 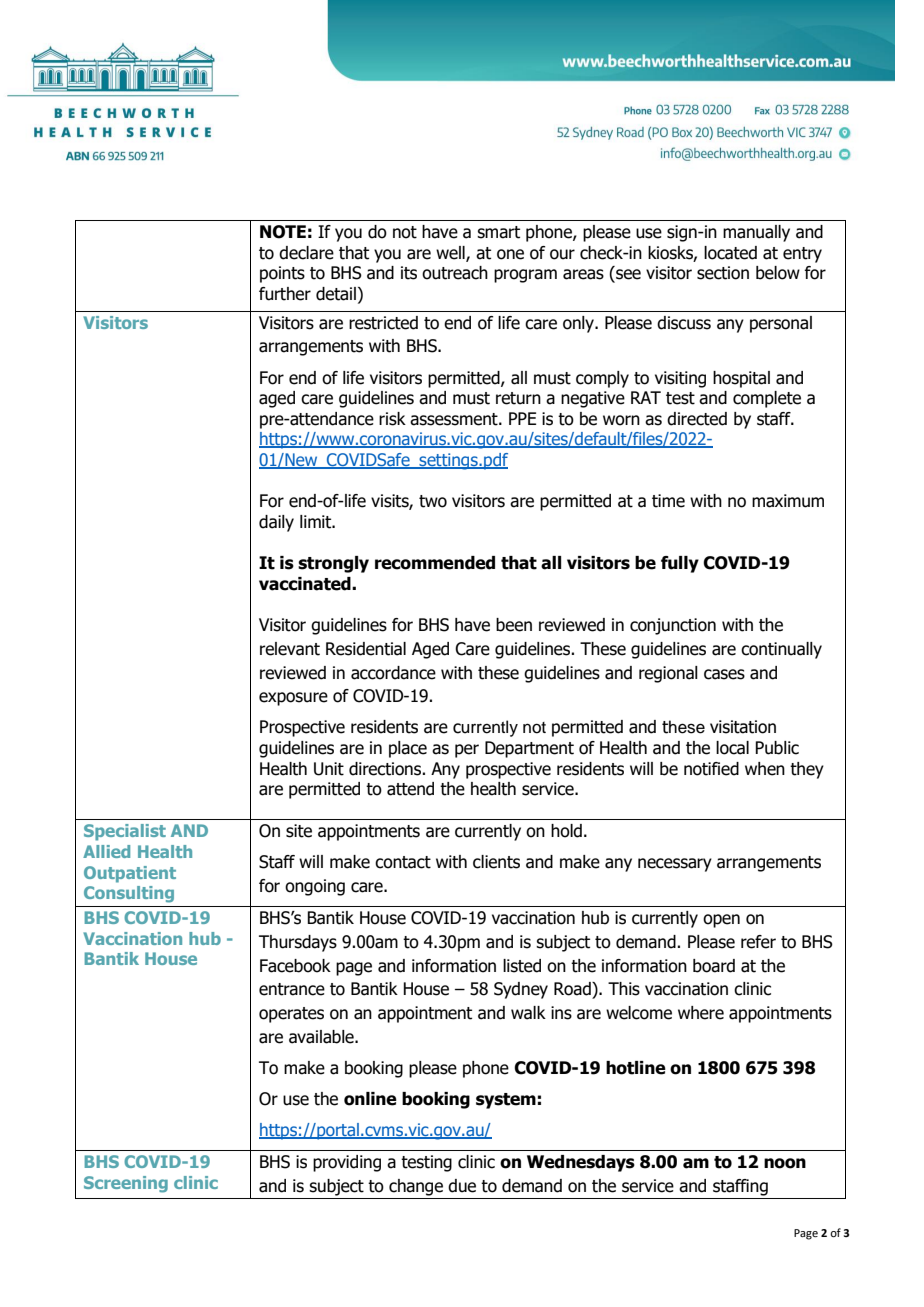 What do you see at coordinates (785, 1163) in the screenshot?
I see `noon` at bounding box center [785, 1163].
